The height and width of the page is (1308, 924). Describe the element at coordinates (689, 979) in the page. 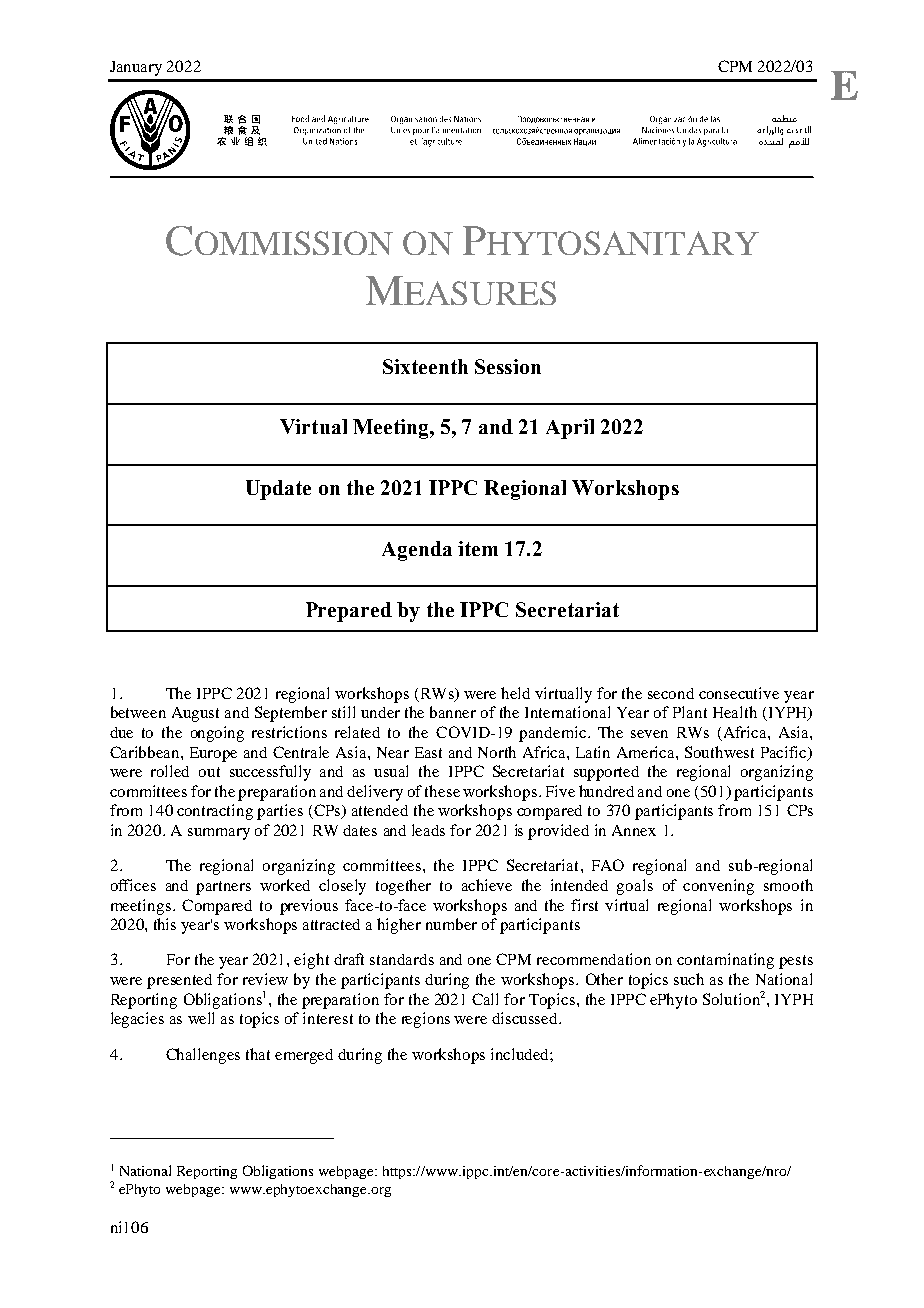

I see `such` at that location.
